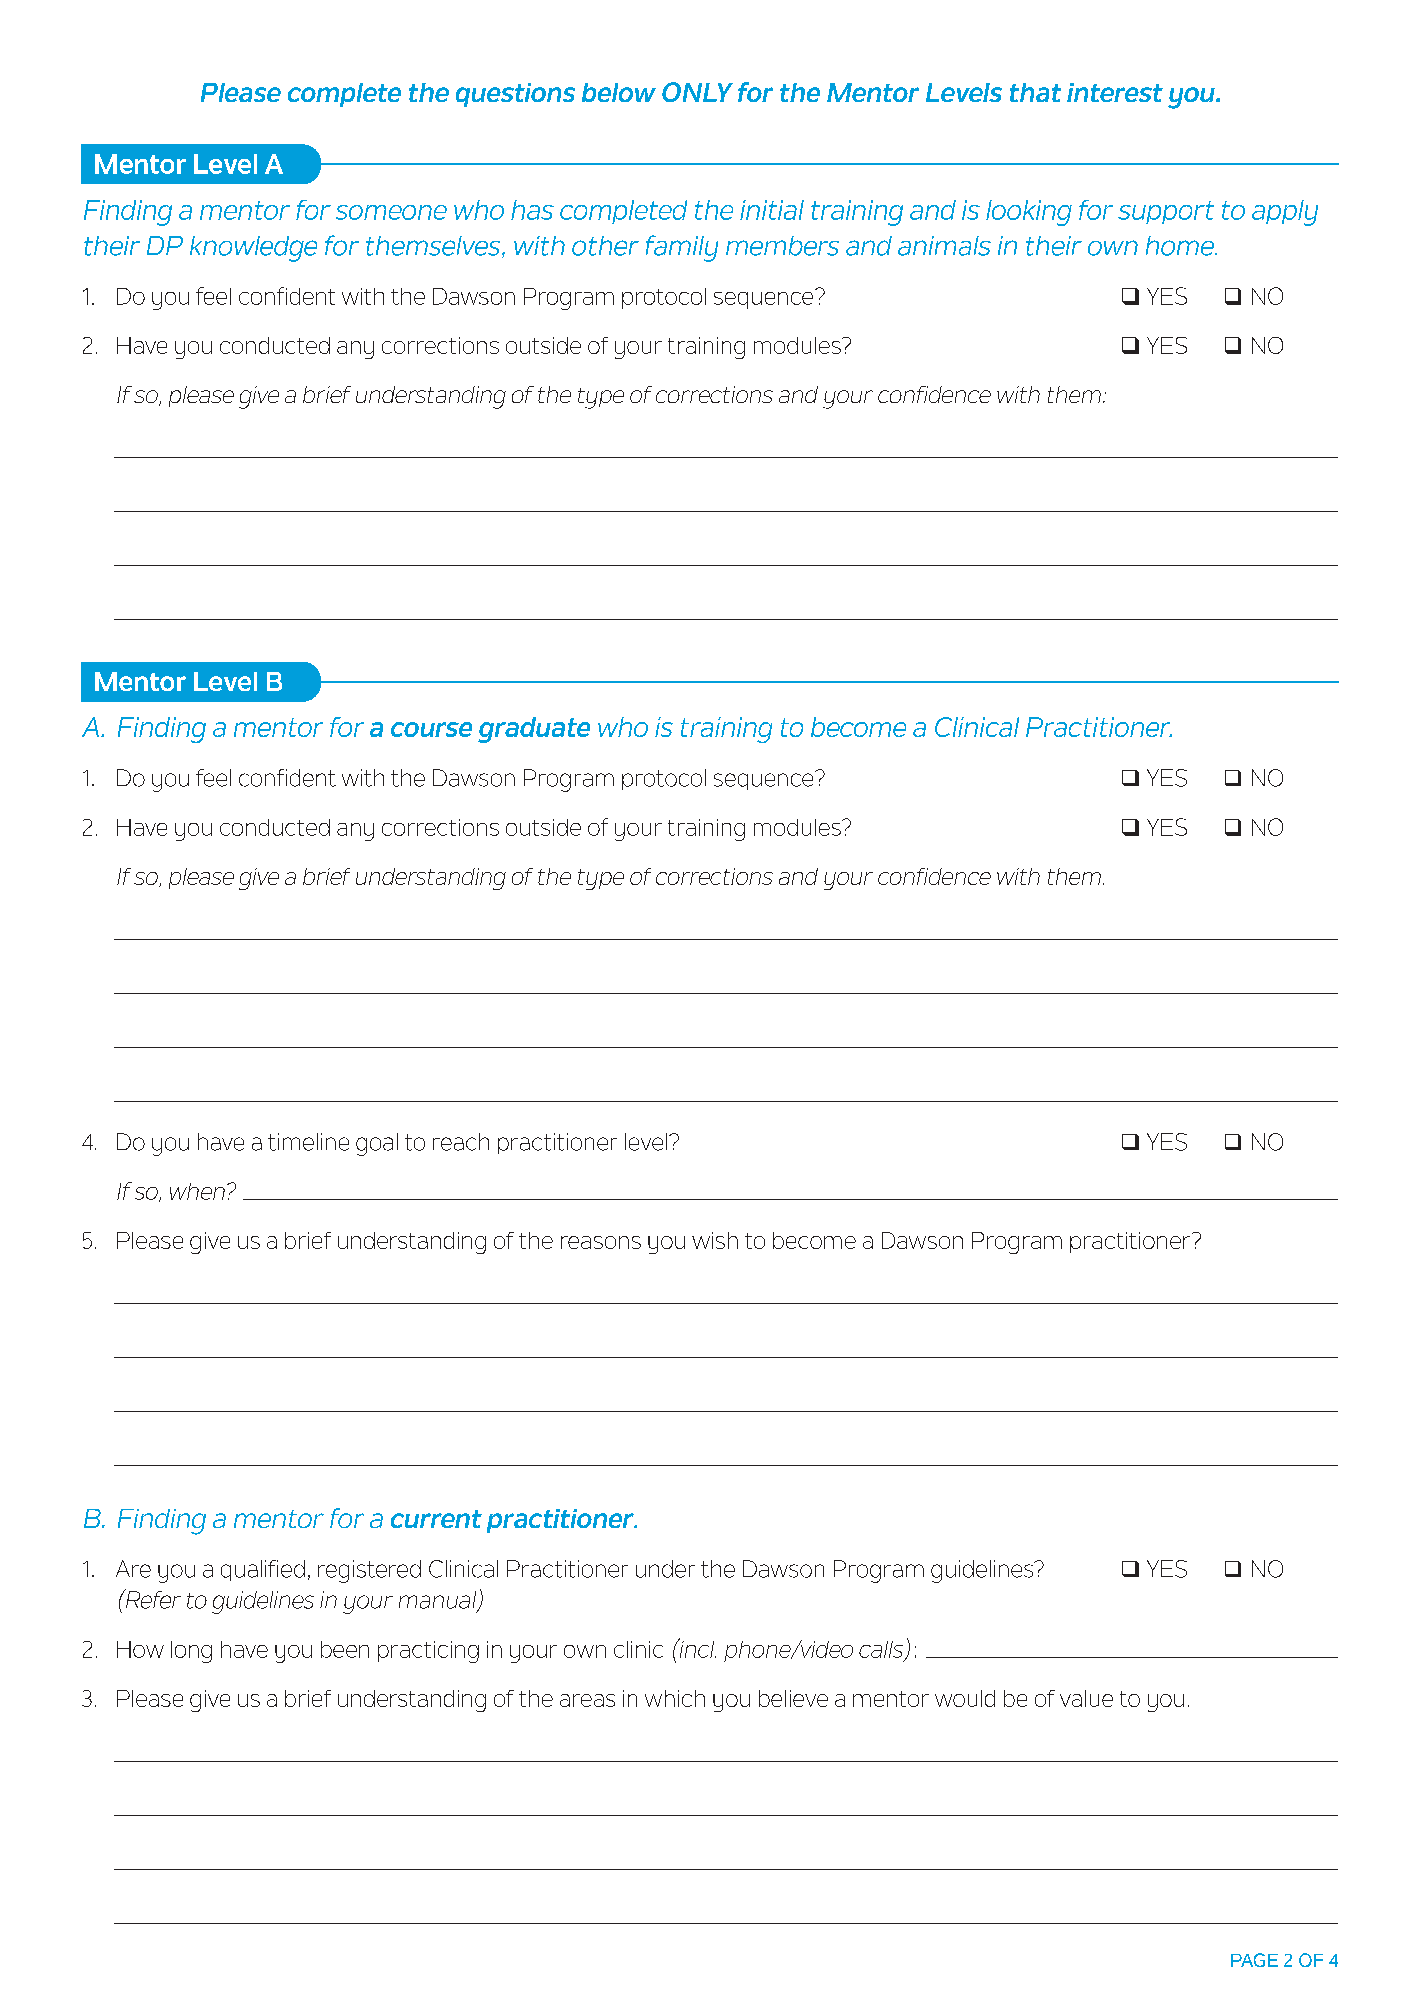 The height and width of the screenshot is (2008, 1420). I want to click on which, so click(675, 1698).
